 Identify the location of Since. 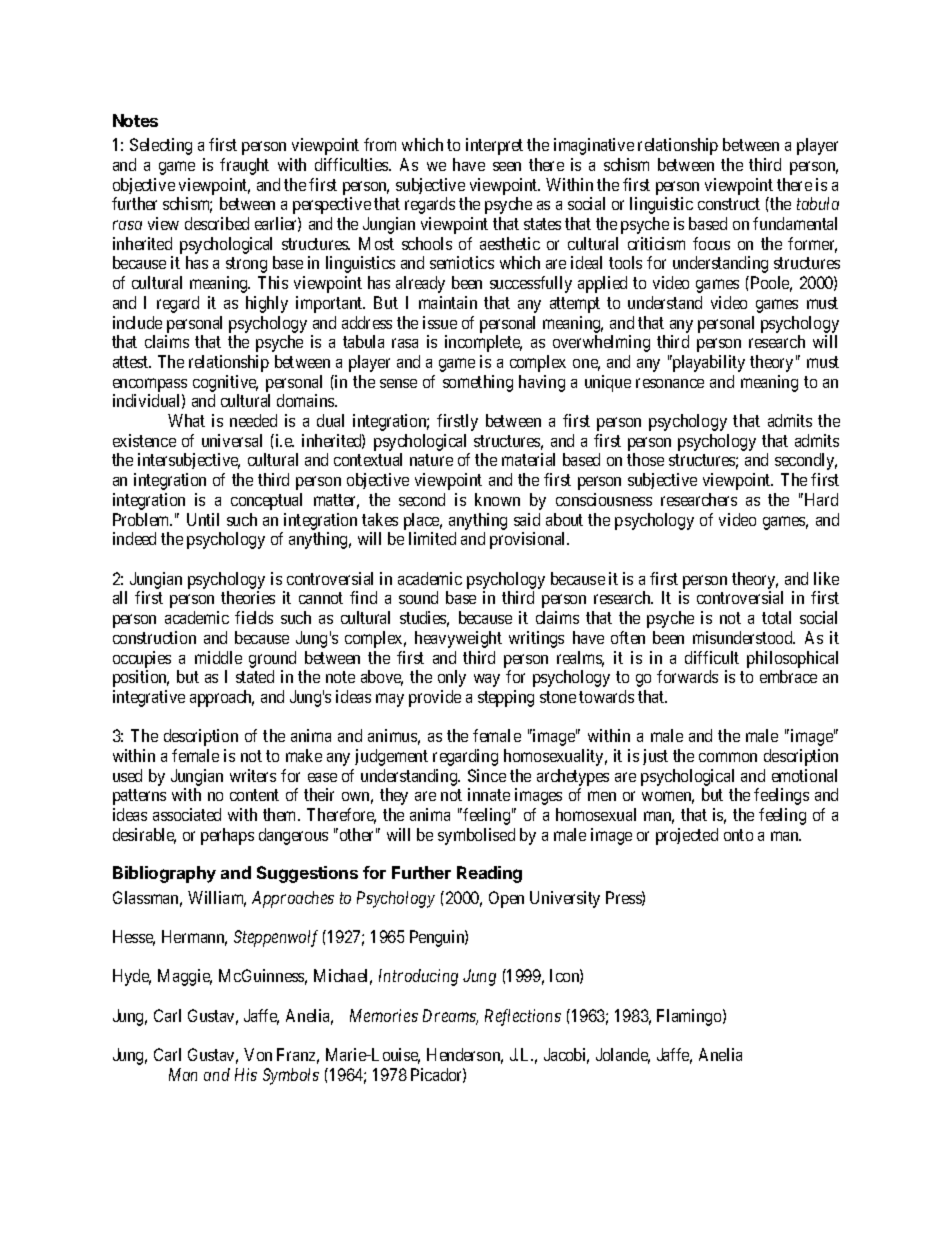
(487, 775).
